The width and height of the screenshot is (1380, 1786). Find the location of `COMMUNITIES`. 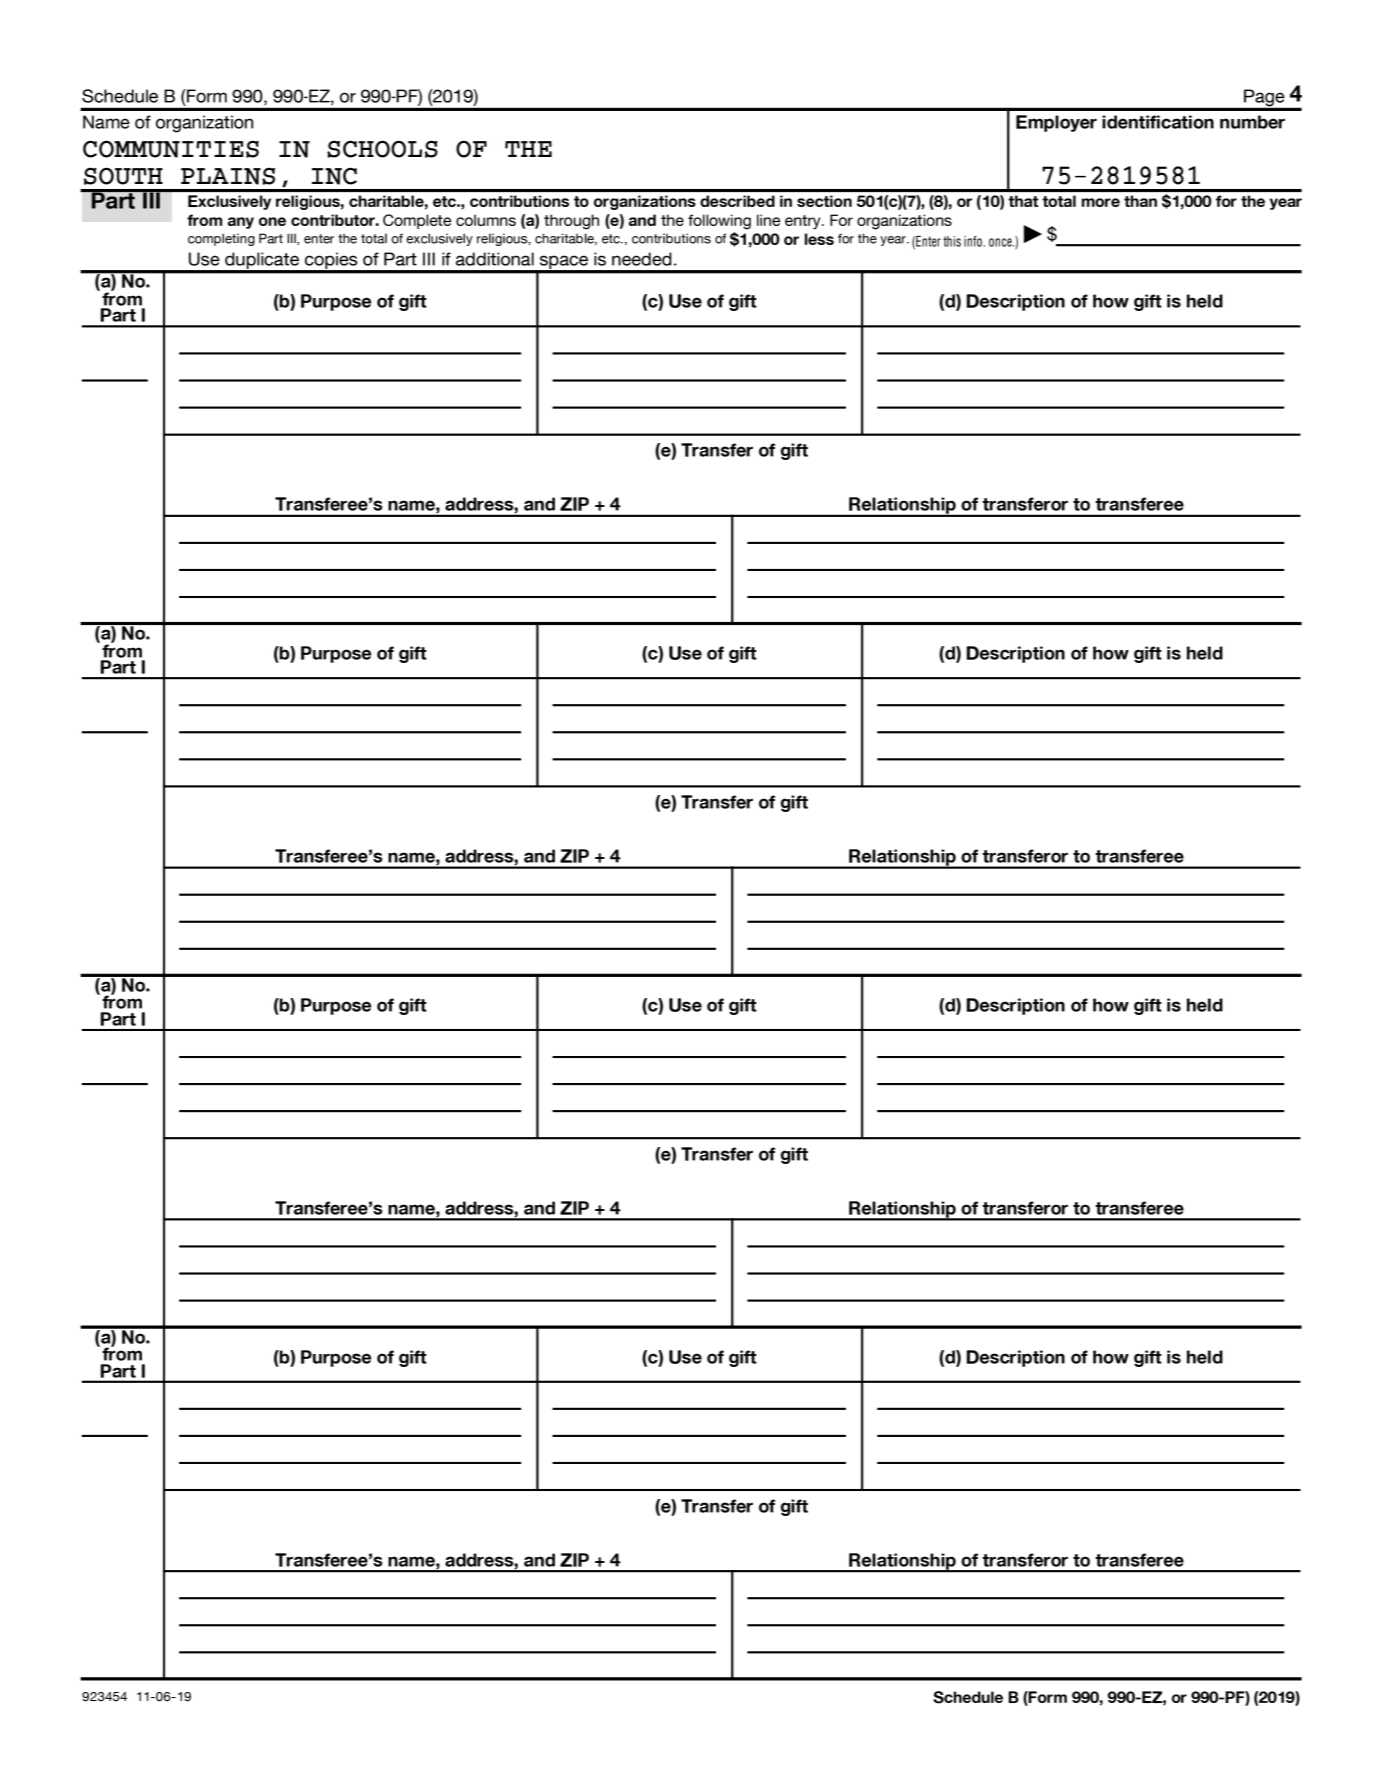

COMMUNITIES is located at coordinates (171, 149).
